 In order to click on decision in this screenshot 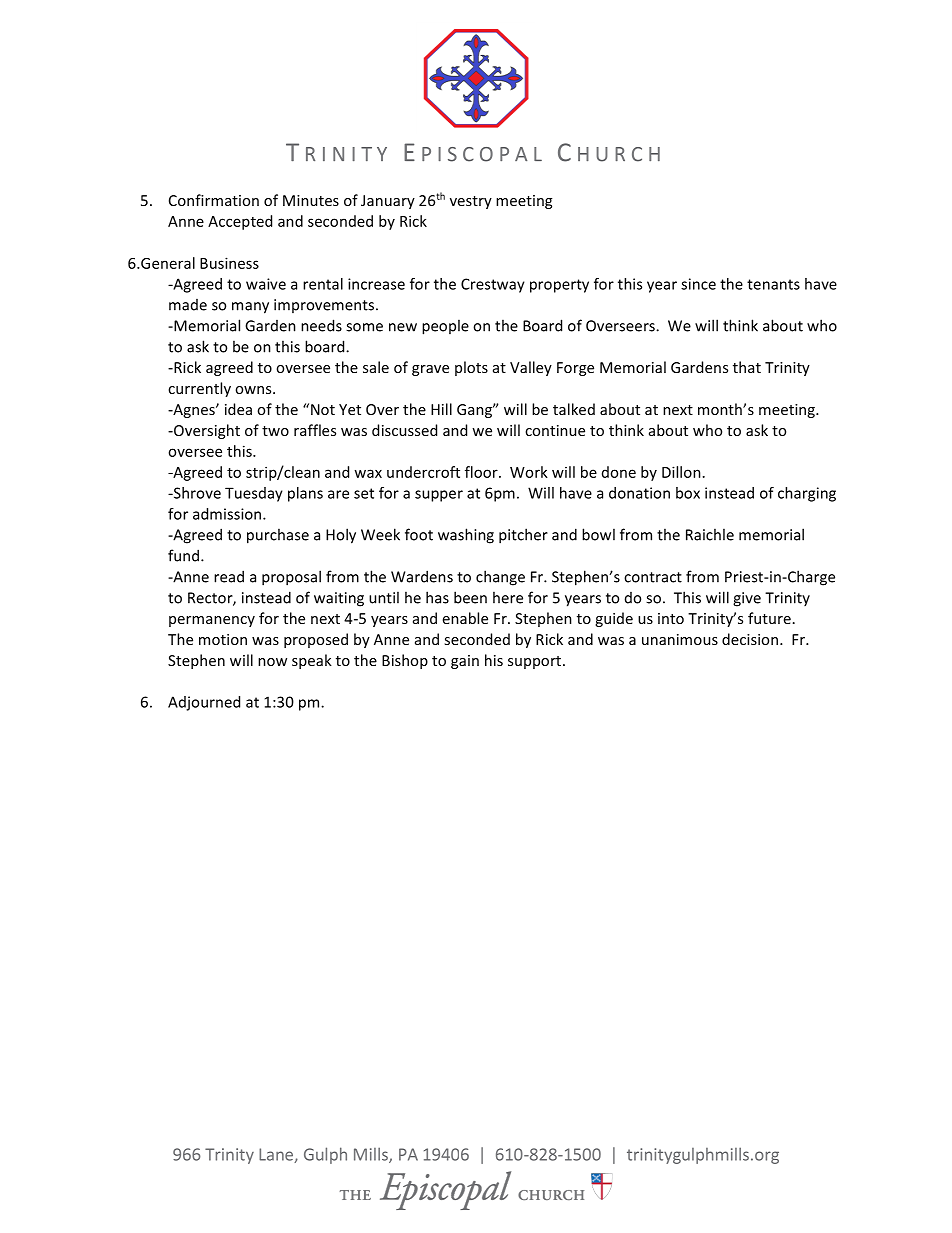, I will do `click(750, 639)`.
